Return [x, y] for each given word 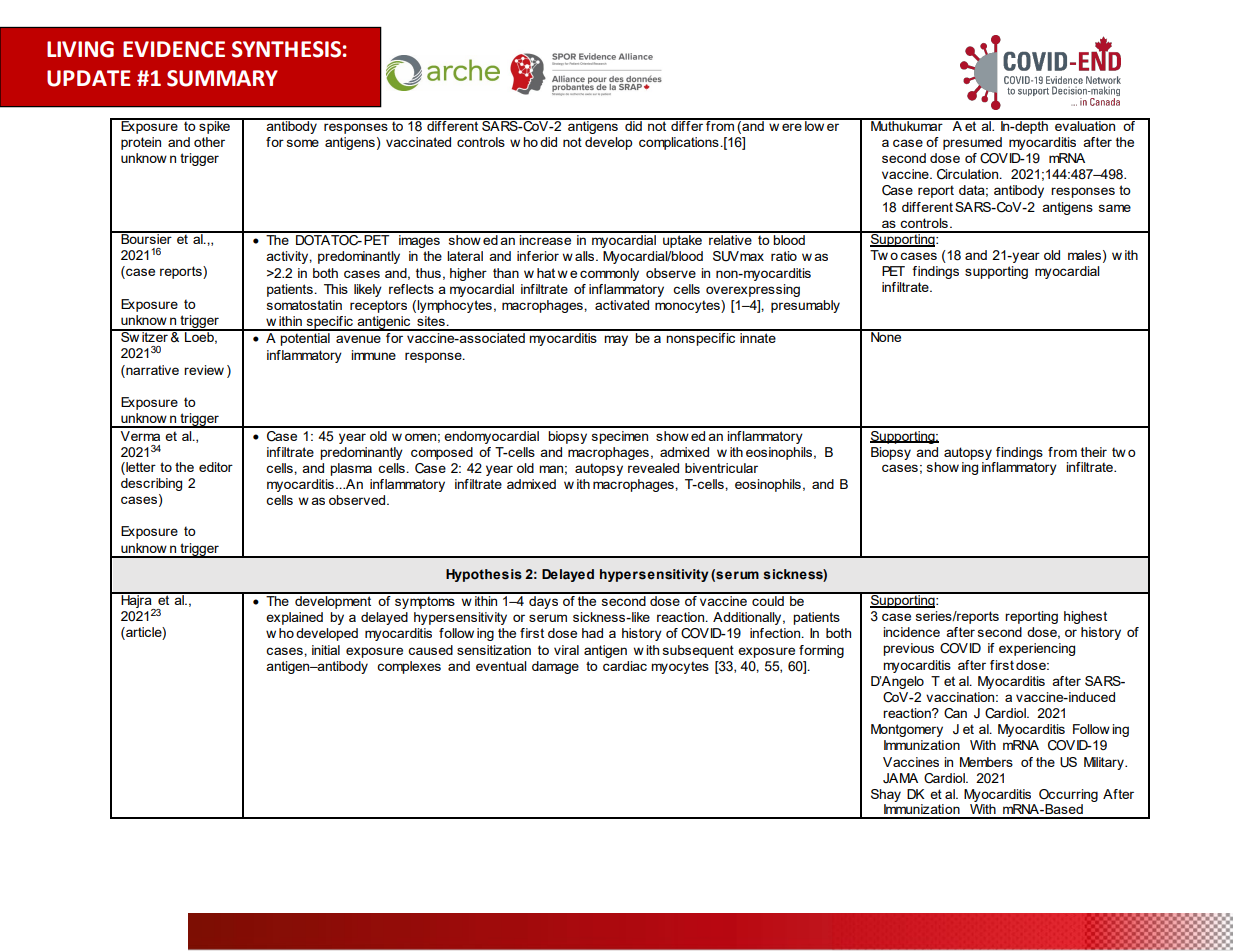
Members [986, 762]
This [336, 289]
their [1094, 452]
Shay [886, 795]
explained [294, 618]
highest [1085, 617]
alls [586, 256]
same [1115, 208]
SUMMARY [222, 78]
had [592, 633]
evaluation [1085, 124]
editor [216, 467]
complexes [409, 667]
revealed [653, 468]
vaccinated [418, 142]
